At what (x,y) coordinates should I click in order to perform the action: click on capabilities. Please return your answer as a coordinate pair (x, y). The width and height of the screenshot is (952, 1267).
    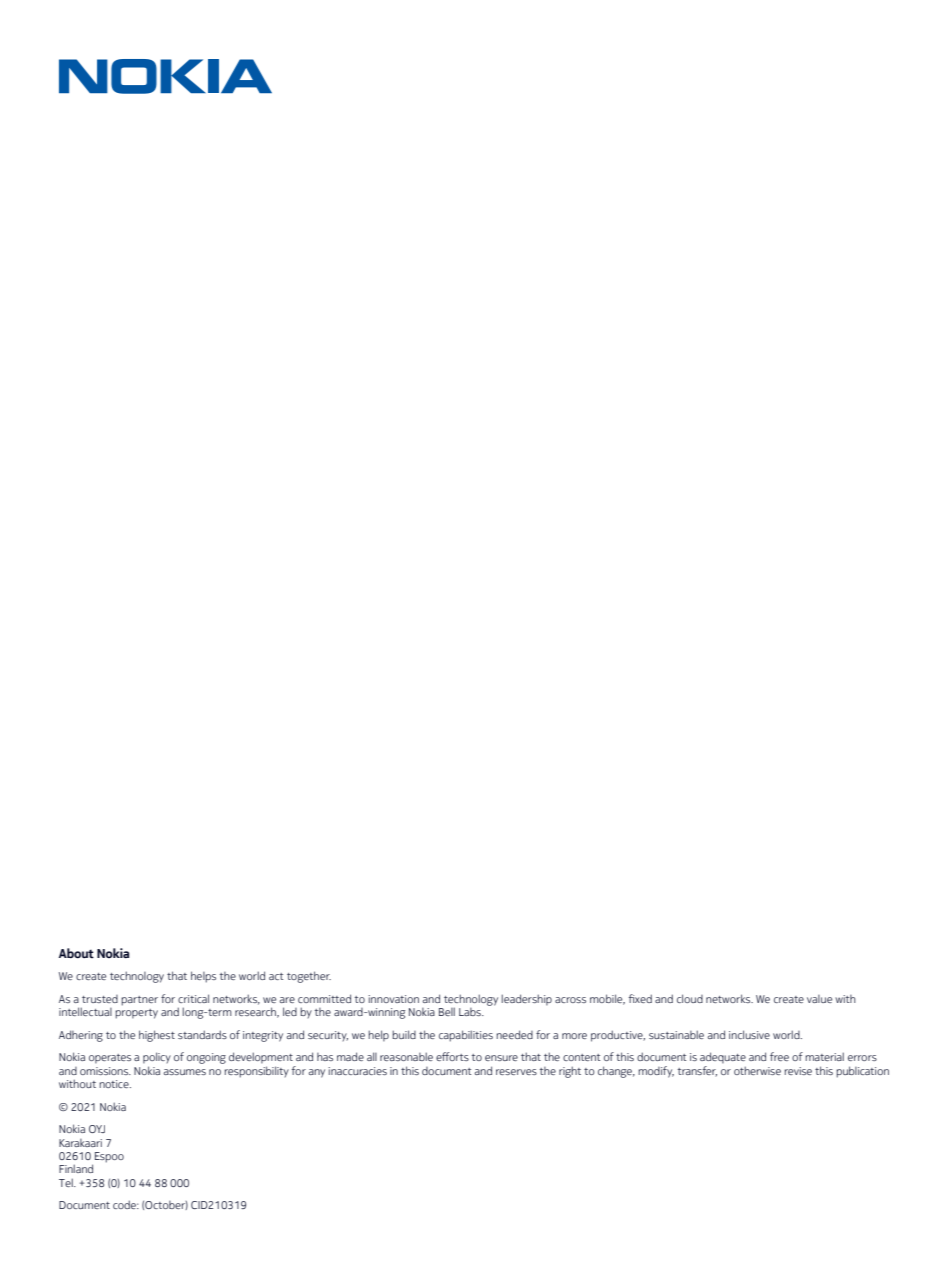
    Looking at the image, I should click on (466, 1036).
